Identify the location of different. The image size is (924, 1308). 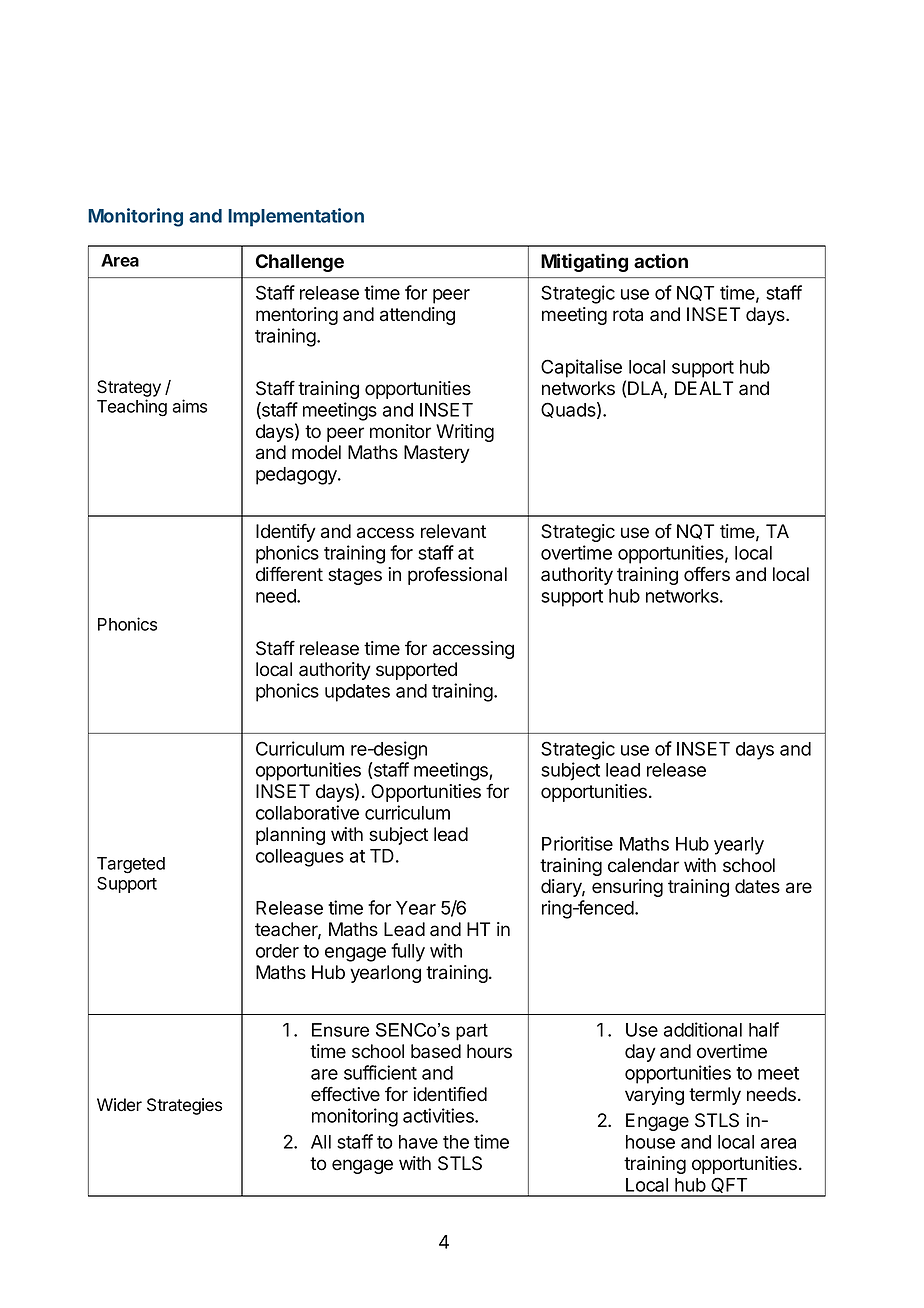
(289, 574).
